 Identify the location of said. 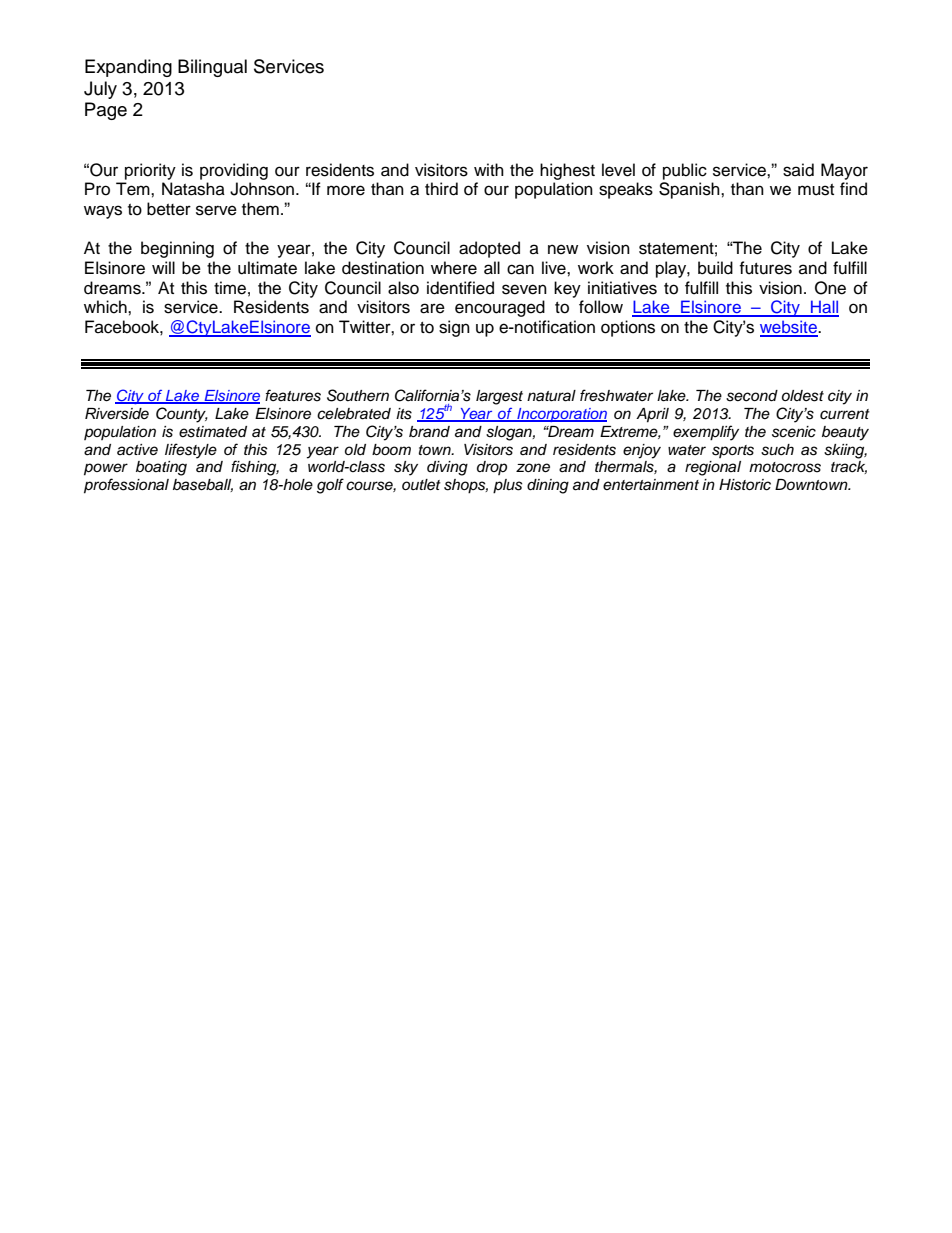
(798, 170).
